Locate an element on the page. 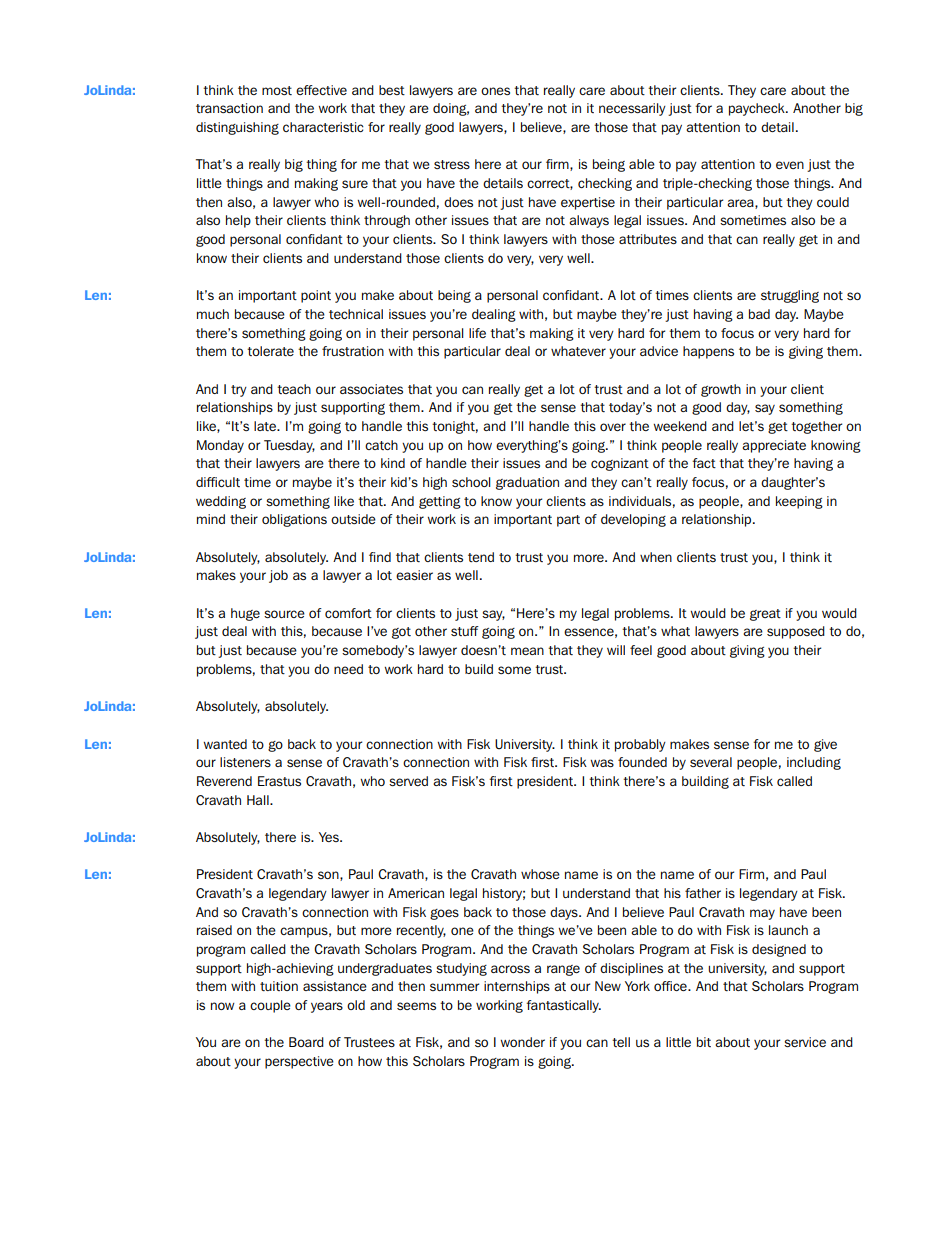  ones is located at coordinates (495, 91).
